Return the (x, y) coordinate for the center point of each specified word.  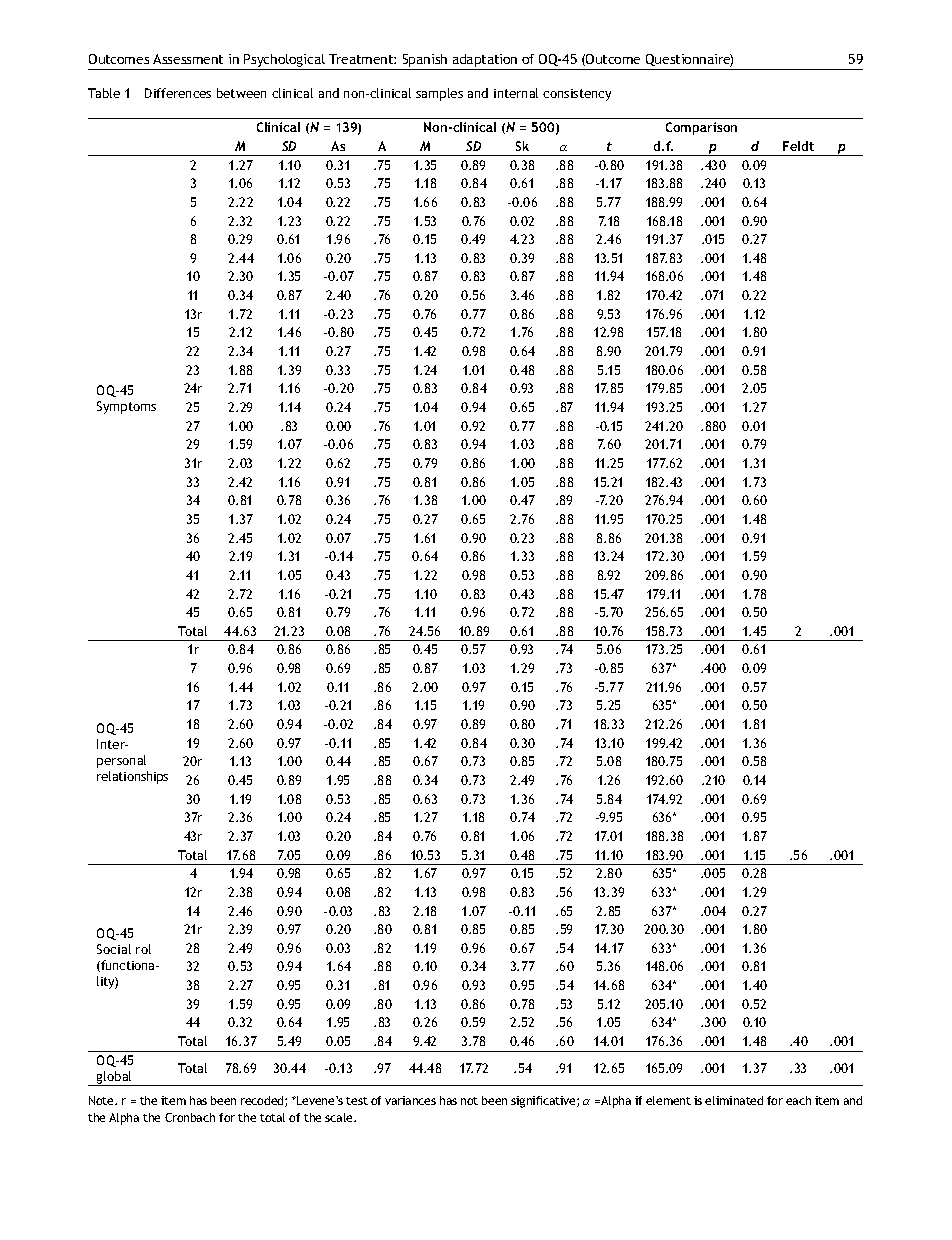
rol (143, 949)
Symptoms (126, 407)
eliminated (734, 1100)
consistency (577, 95)
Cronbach (190, 1117)
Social (114, 949)
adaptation (485, 60)
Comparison (701, 128)
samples (439, 94)
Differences (178, 93)
